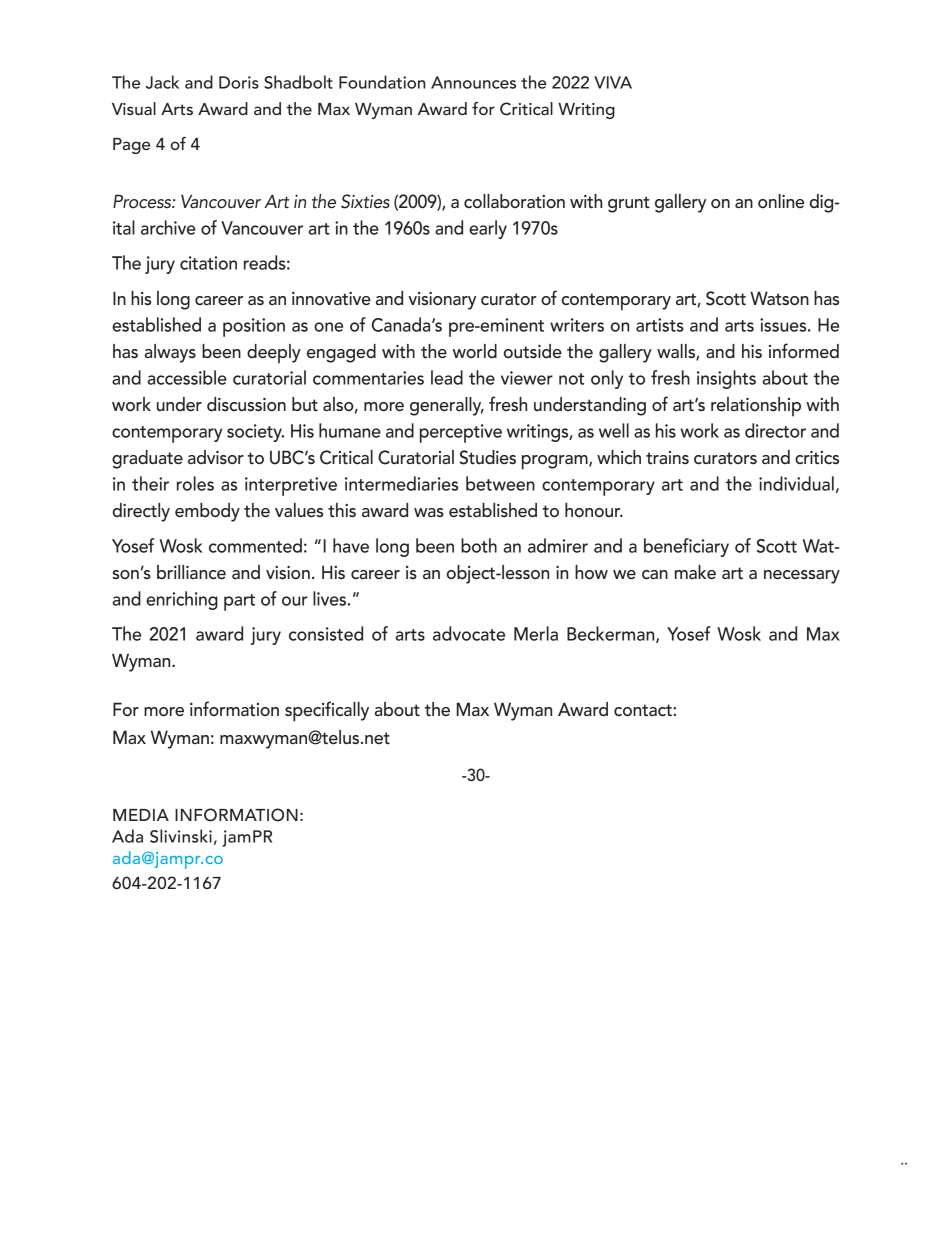  Describe the element at coordinates (779, 298) in the screenshot. I see `Watson` at that location.
